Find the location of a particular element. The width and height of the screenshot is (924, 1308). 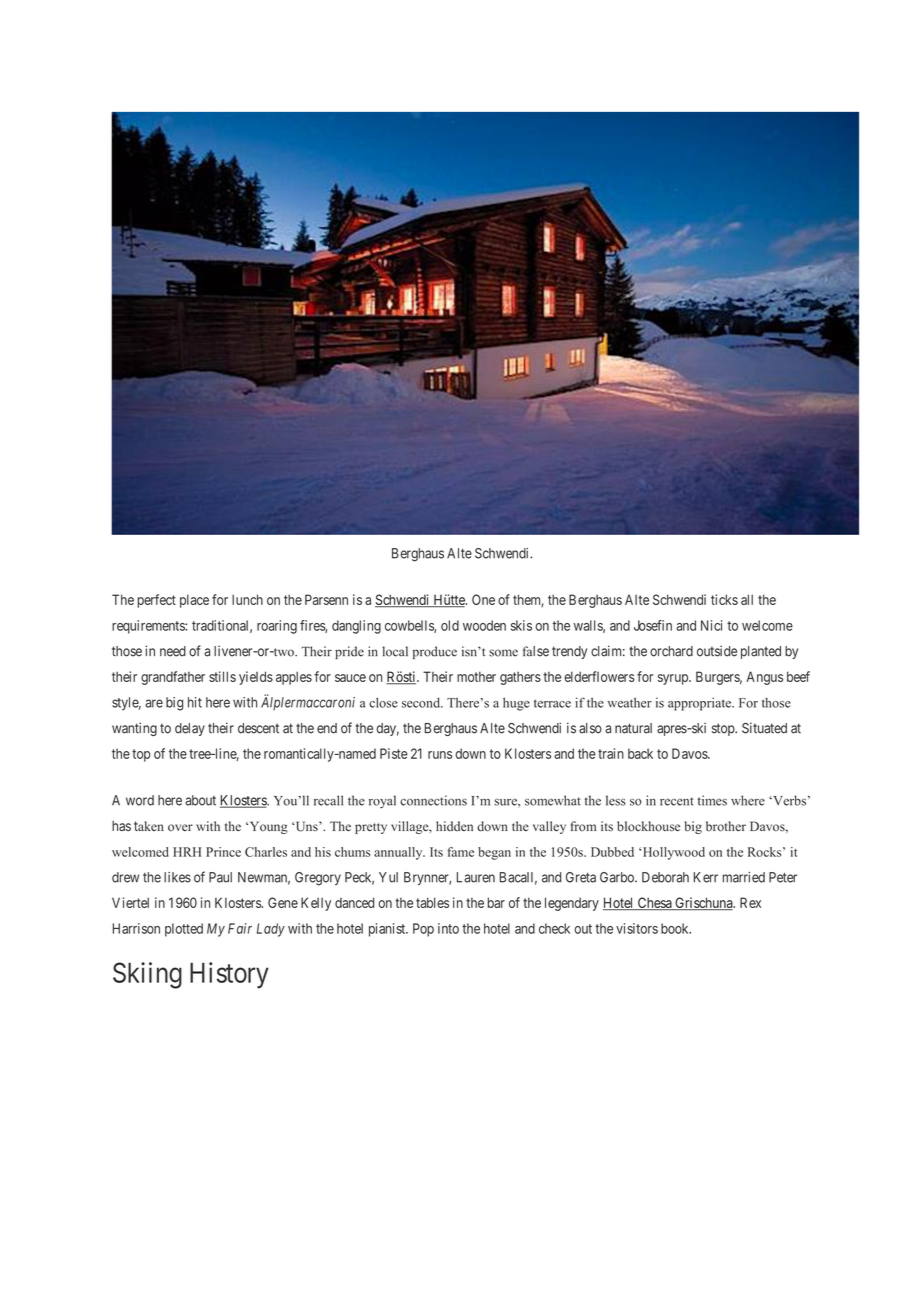

fame is located at coordinates (460, 852).
